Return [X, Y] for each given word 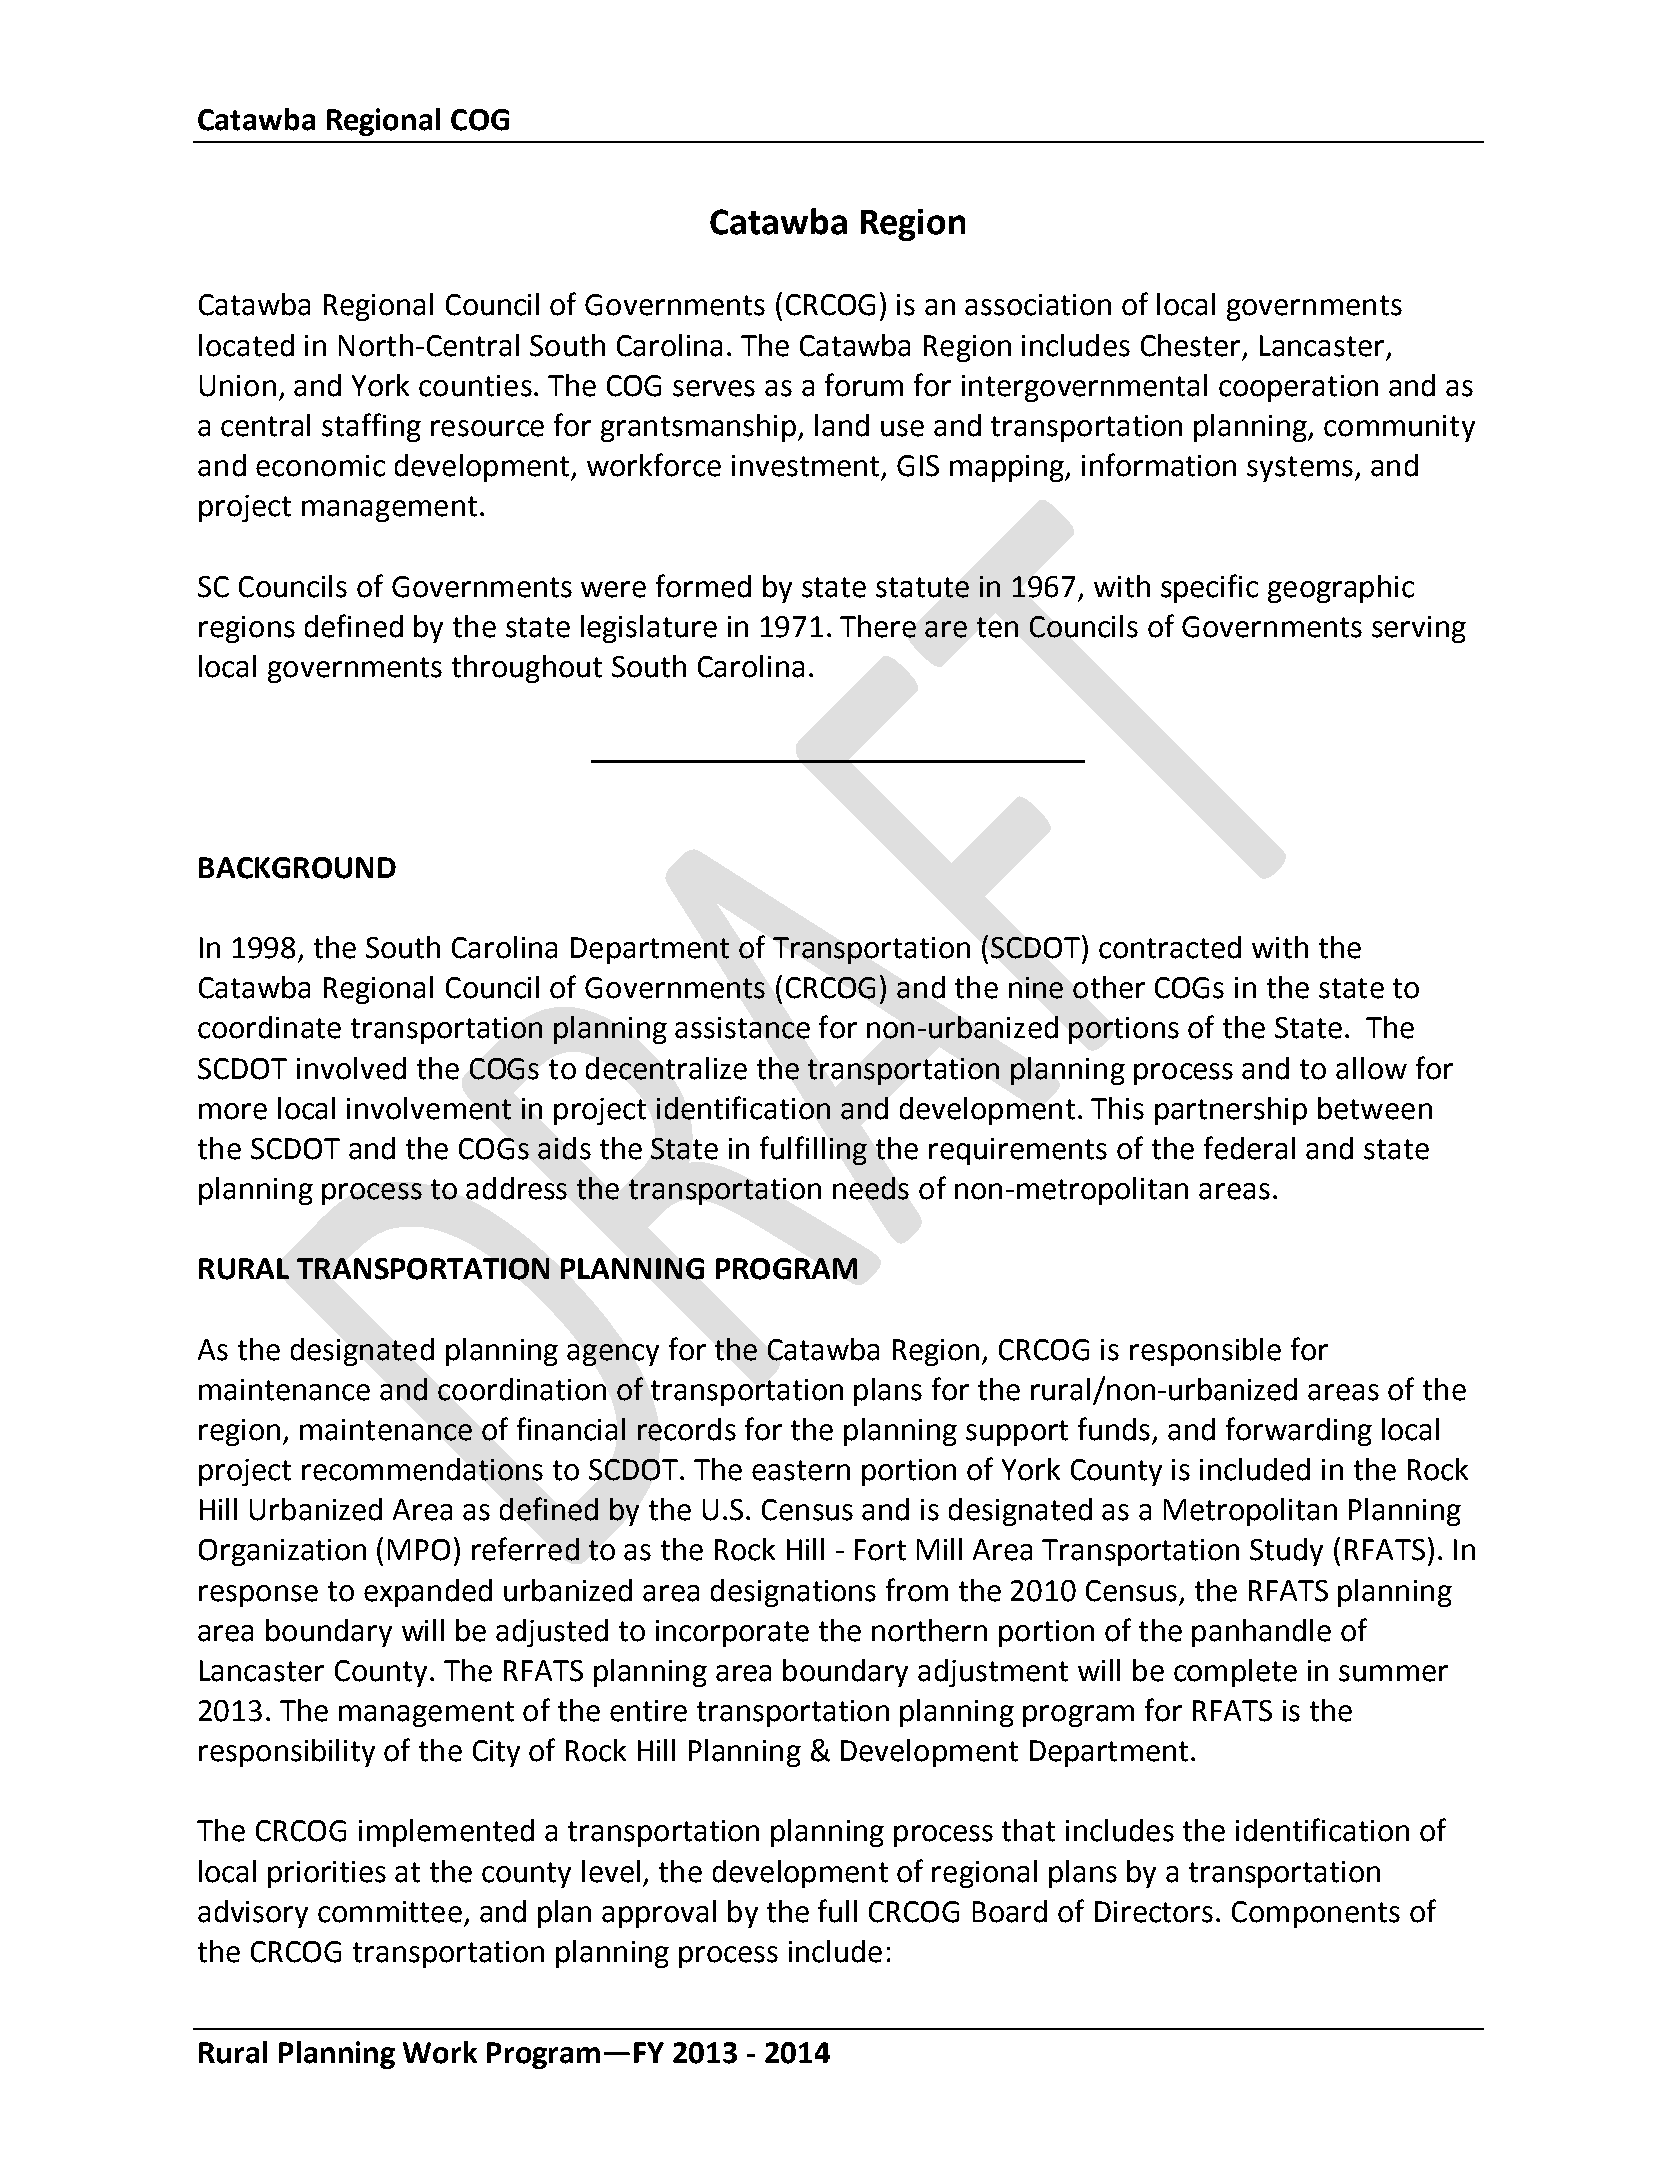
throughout [527, 669]
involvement [429, 1108]
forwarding [1299, 1431]
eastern [801, 1470]
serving [1419, 629]
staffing [371, 427]
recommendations [422, 1469]
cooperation [1298, 388]
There [878, 626]
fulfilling [813, 1150]
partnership [1231, 1111]
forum [864, 385]
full [837, 1911]
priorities [327, 1874]
